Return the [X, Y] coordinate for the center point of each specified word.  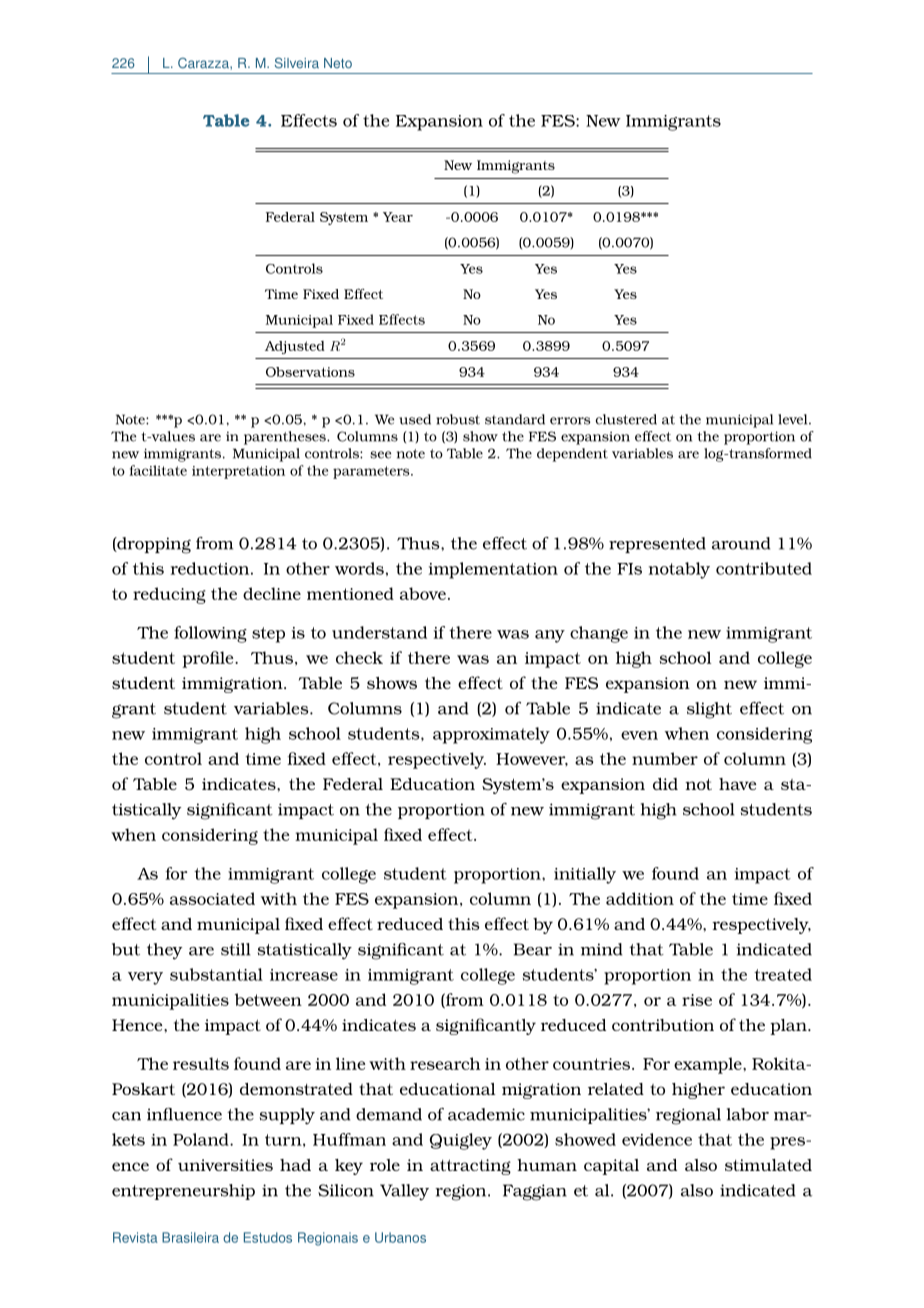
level [794, 419]
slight [709, 710]
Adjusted [295, 347]
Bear [533, 949]
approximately [491, 735]
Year [398, 217]
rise [697, 1000]
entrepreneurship [183, 1192]
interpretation [238, 472]
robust [458, 419]
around [741, 543]
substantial [216, 974]
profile [209, 659]
